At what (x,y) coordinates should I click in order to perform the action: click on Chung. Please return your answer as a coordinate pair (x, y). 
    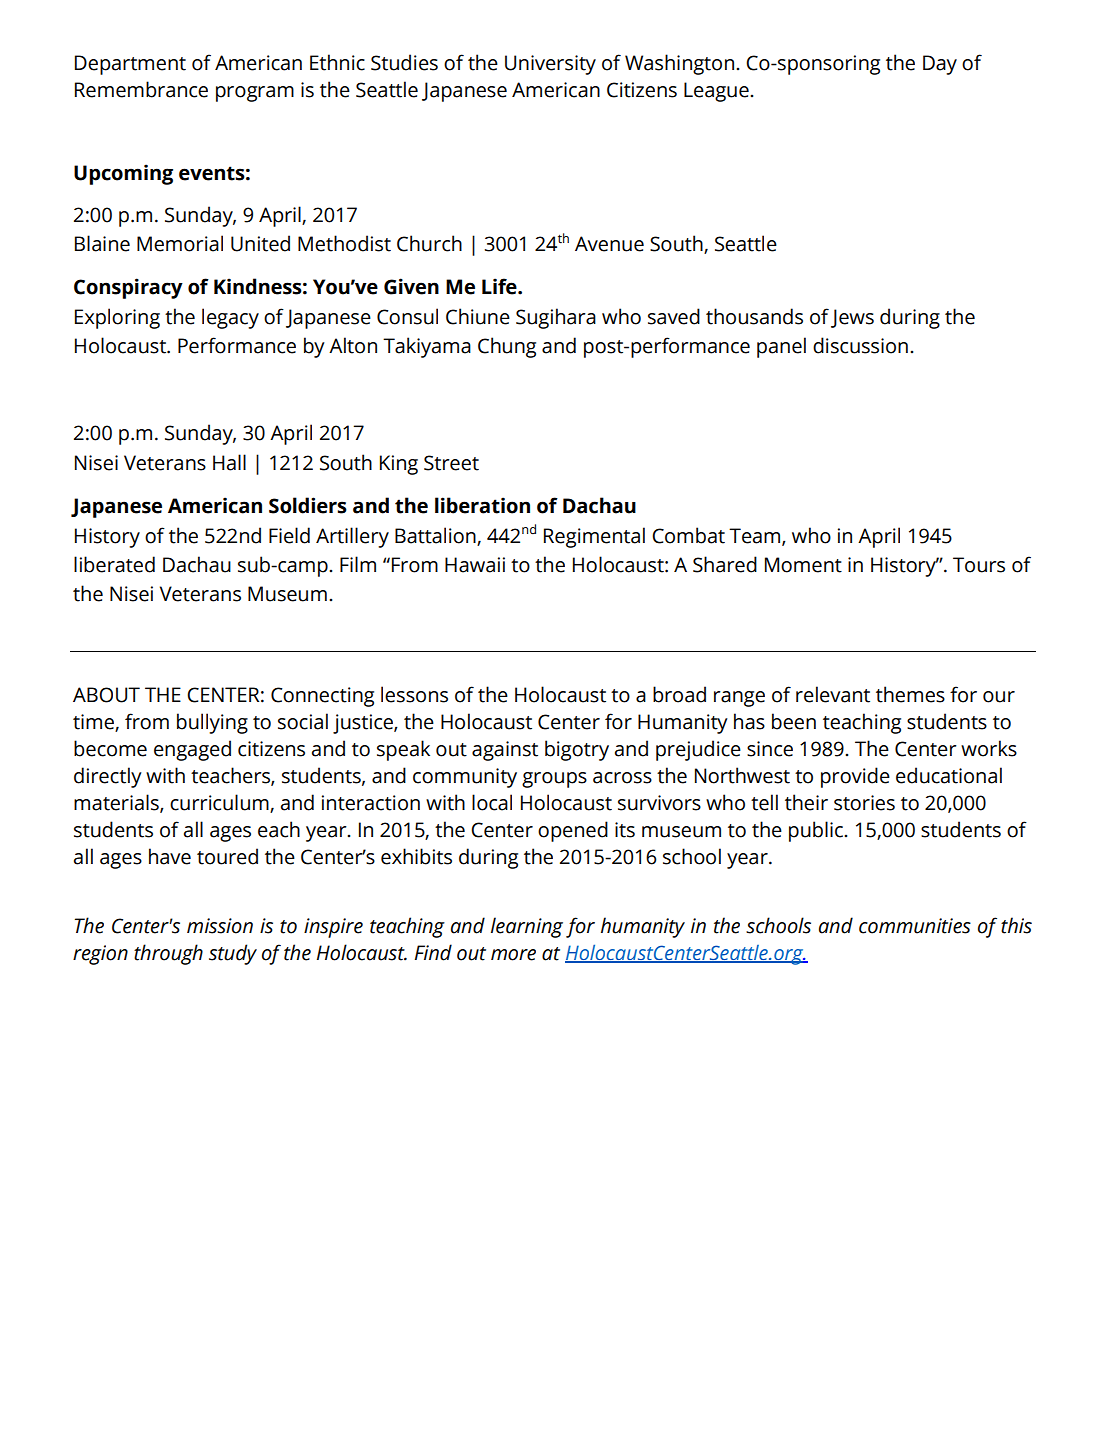
    Looking at the image, I should click on (507, 347).
